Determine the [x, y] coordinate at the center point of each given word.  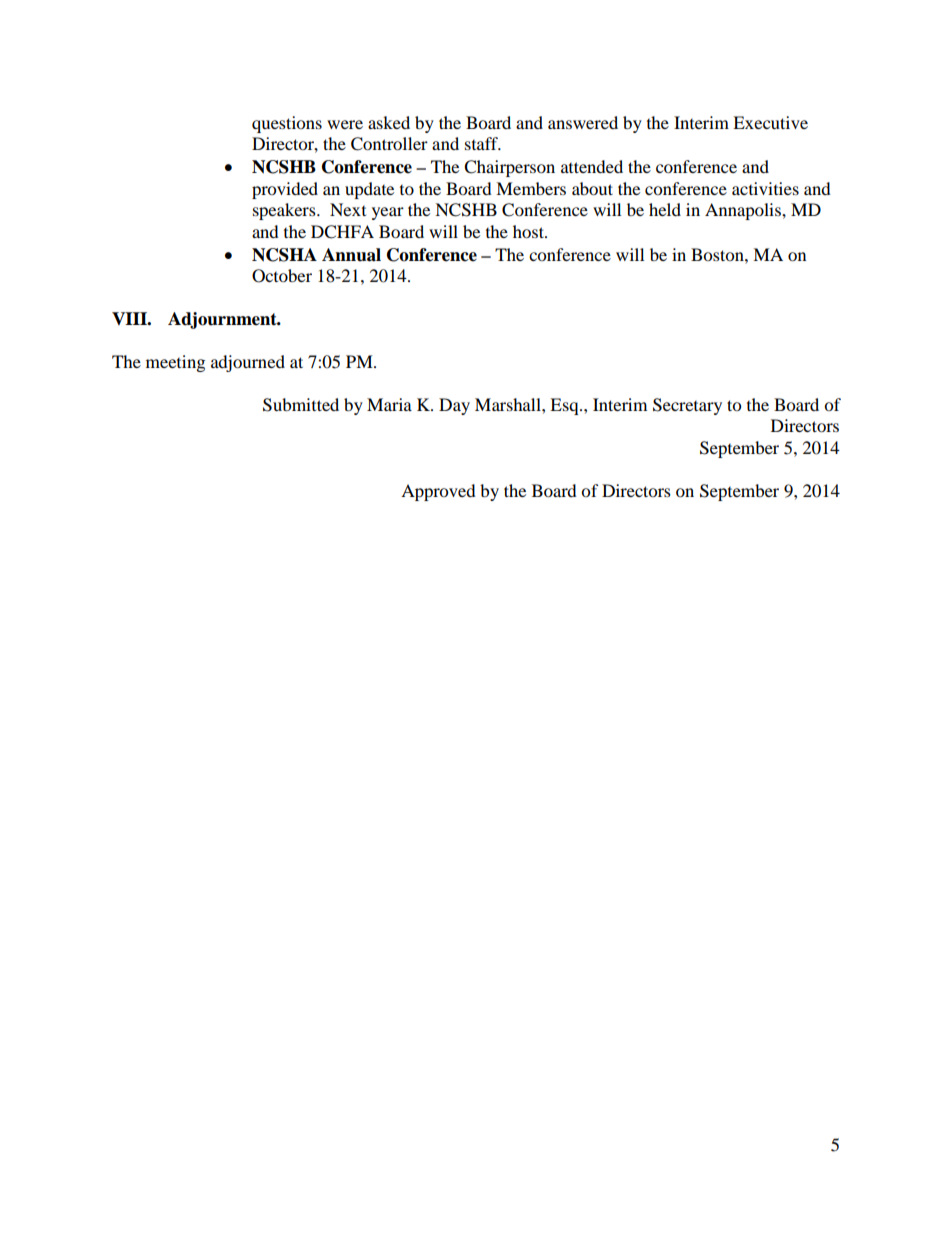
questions [287, 124]
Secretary [687, 406]
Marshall [509, 404]
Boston [718, 254]
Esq [565, 406]
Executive [770, 122]
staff [483, 143]
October [282, 276]
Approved [438, 492]
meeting [175, 363]
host [529, 231]
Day [454, 406]
